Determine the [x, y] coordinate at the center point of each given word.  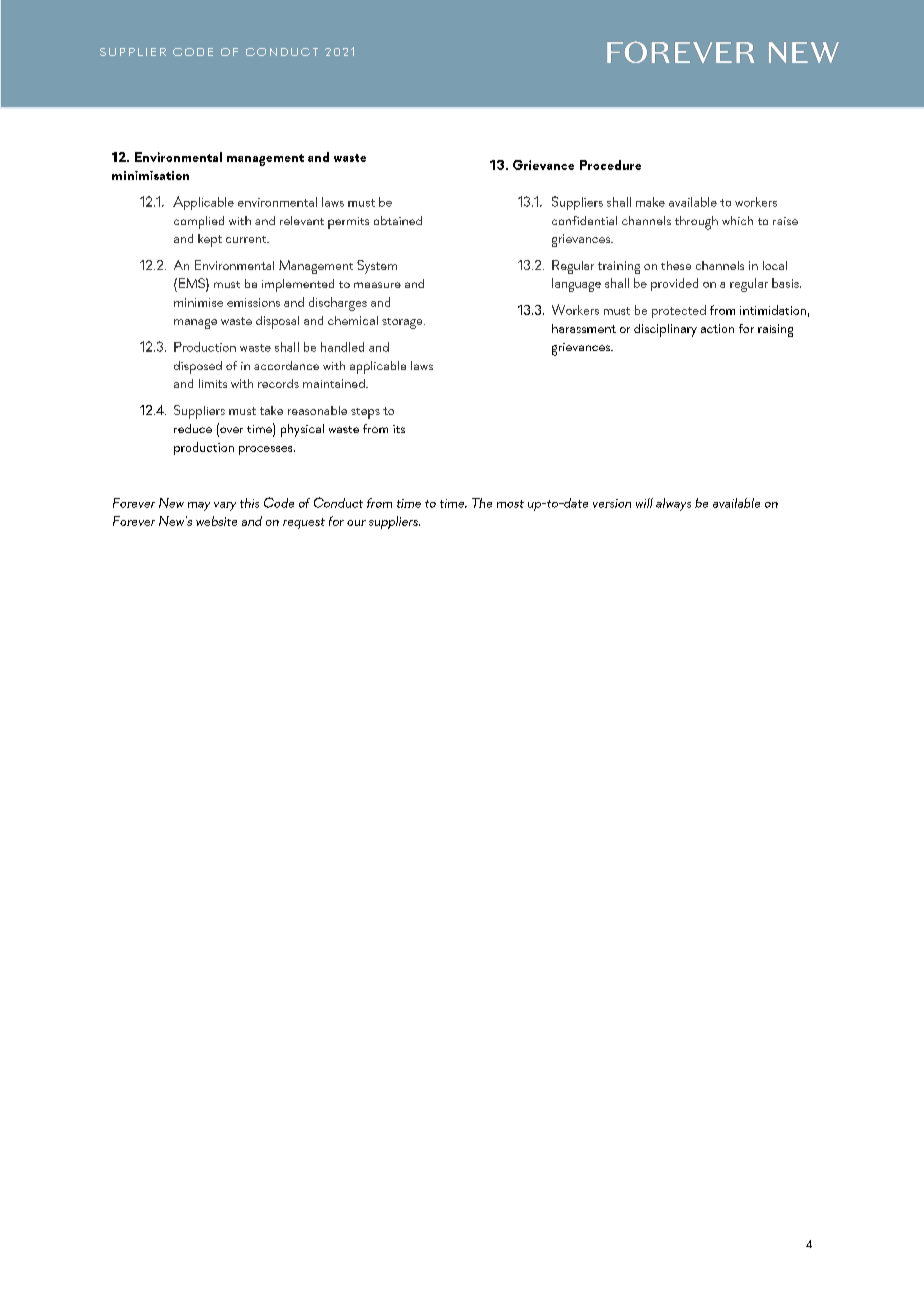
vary [225, 506]
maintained [335, 383]
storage [403, 323]
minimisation [150, 175]
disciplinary [665, 330]
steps [365, 413]
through [696, 223]
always [673, 504]
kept [210, 240]
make [650, 202]
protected [679, 311]
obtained [398, 220]
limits [213, 383]
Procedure [610, 165]
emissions [253, 302]
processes [267, 450]
